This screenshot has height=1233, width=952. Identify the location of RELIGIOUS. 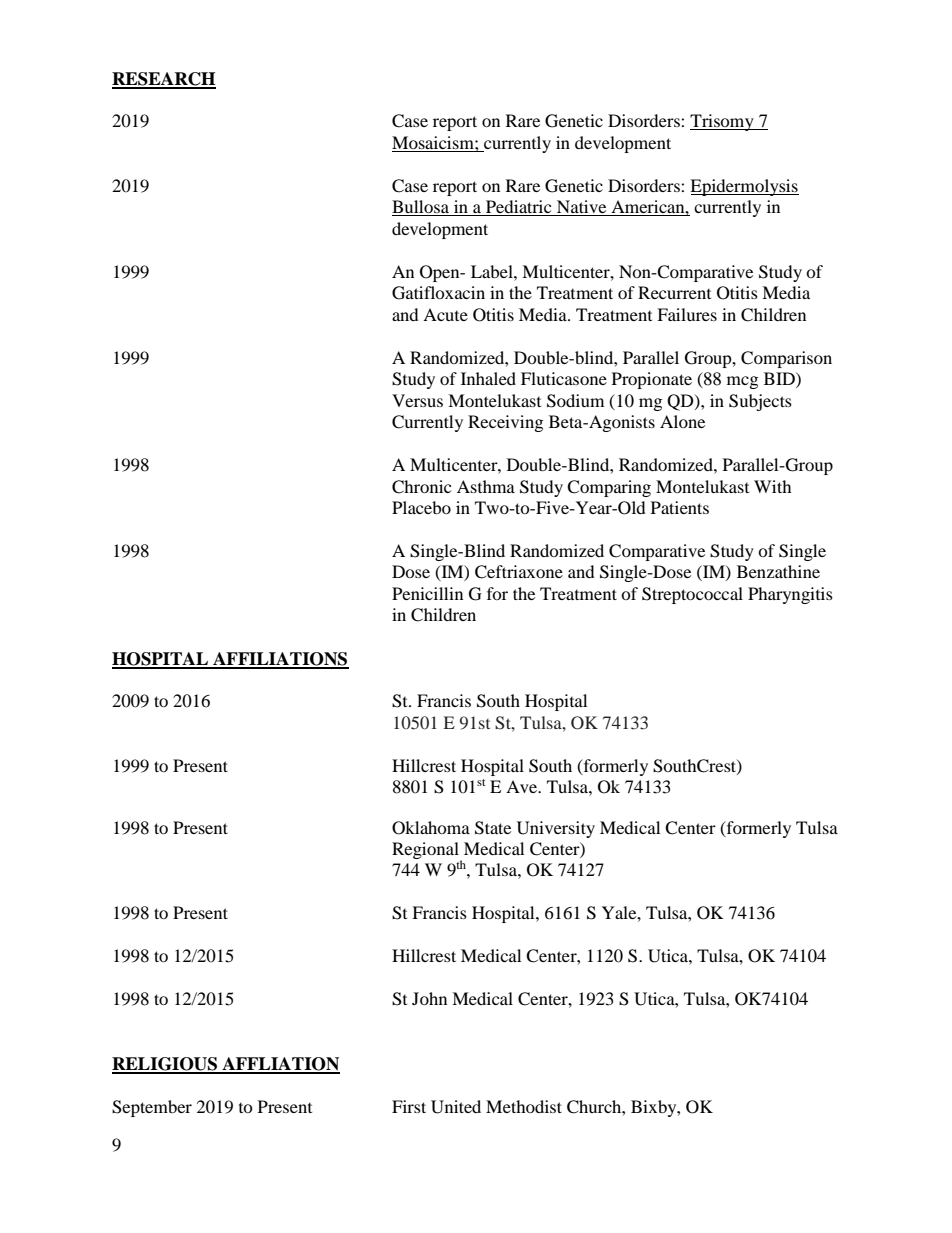
(165, 1065).
